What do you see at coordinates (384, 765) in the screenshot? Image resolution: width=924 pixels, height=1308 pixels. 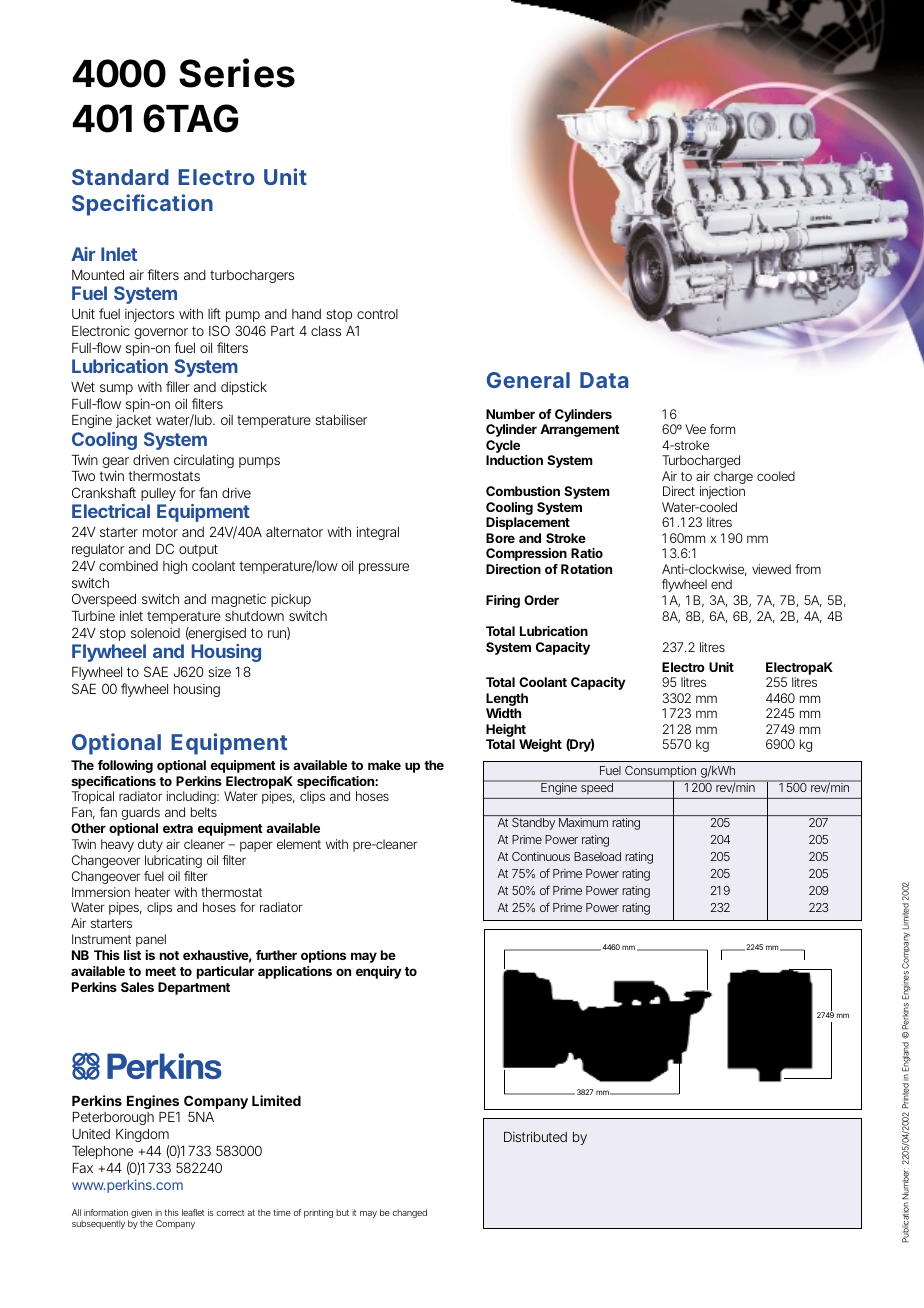 I see `make` at bounding box center [384, 765].
